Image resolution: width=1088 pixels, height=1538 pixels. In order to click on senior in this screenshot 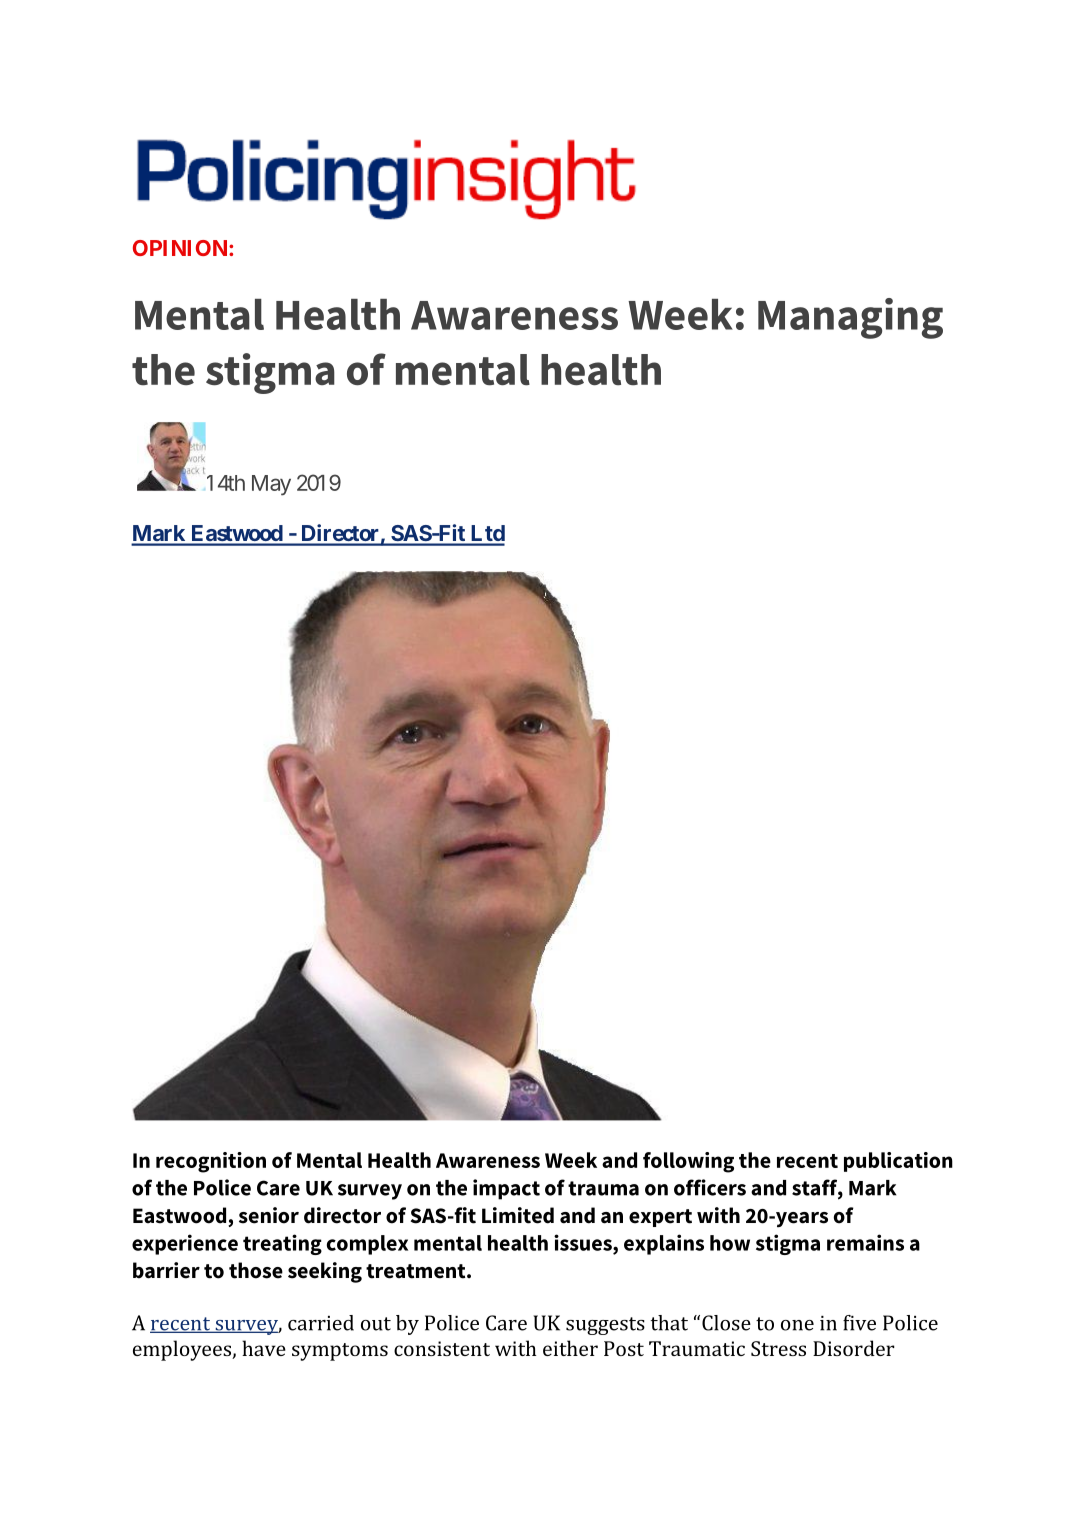, I will do `click(269, 1215)`.
